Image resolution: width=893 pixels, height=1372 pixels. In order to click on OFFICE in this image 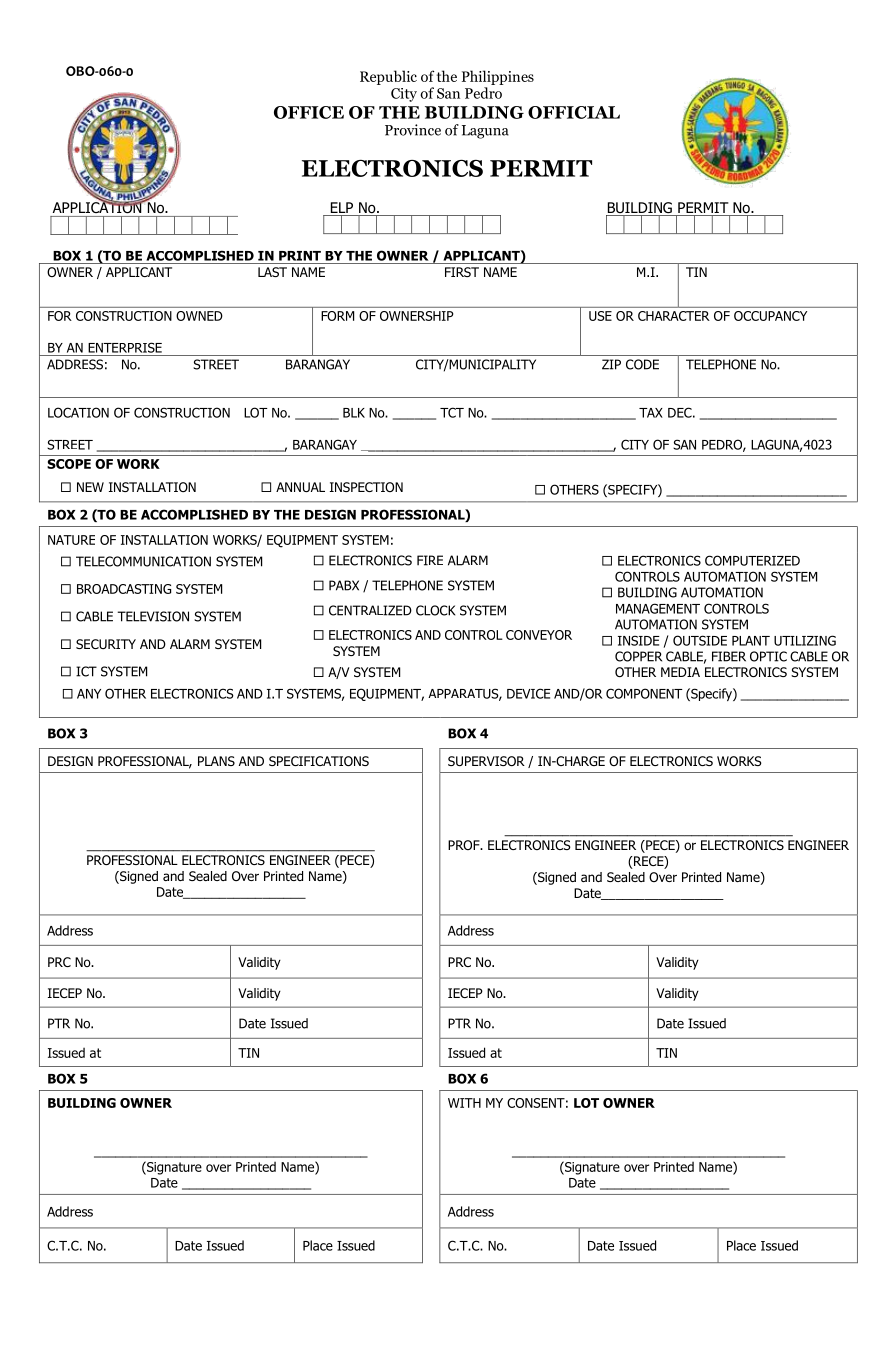, I will do `click(309, 112)`.
